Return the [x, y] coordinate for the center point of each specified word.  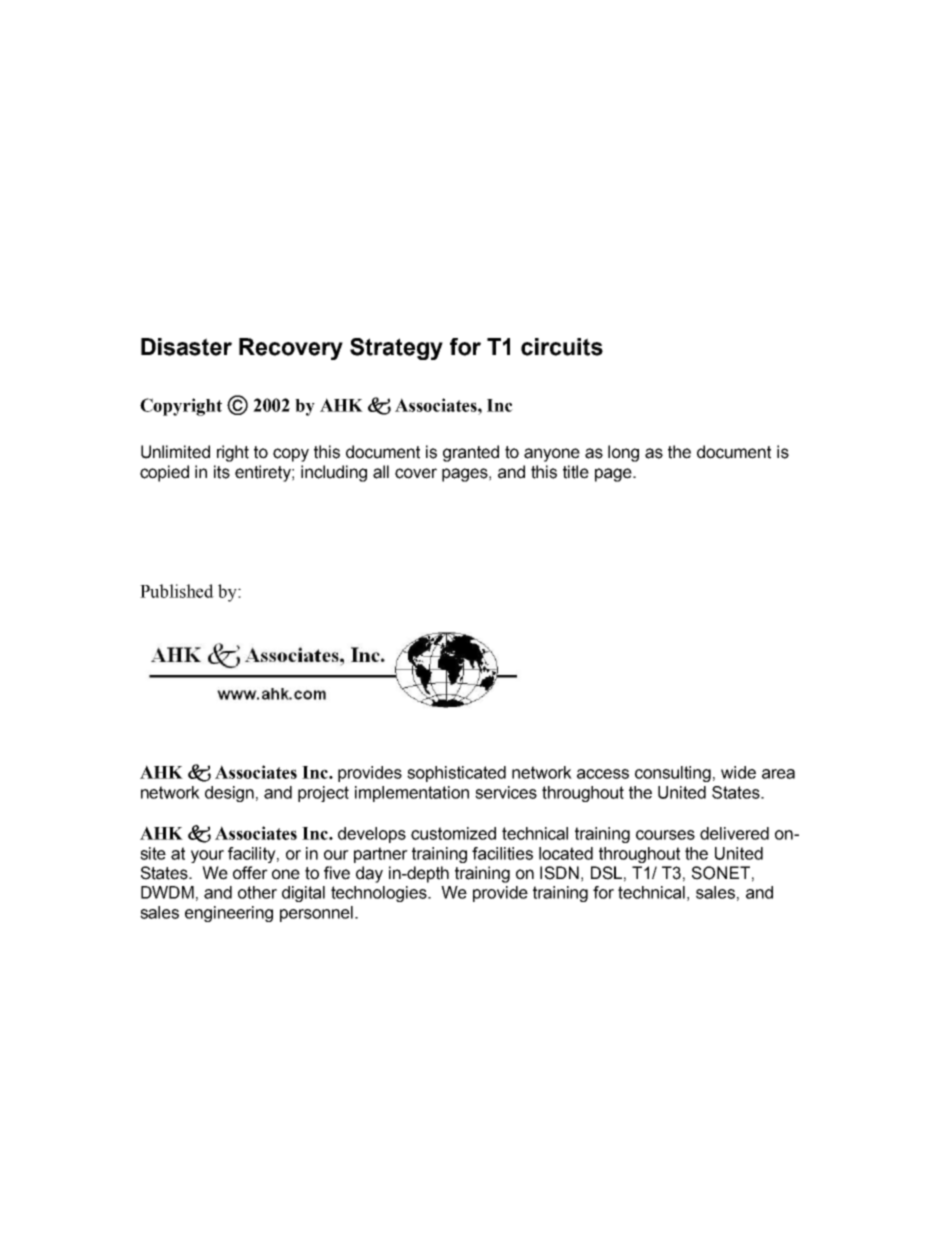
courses [665, 835]
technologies [380, 894]
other [257, 892]
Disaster [186, 347]
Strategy [396, 349]
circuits [562, 347]
